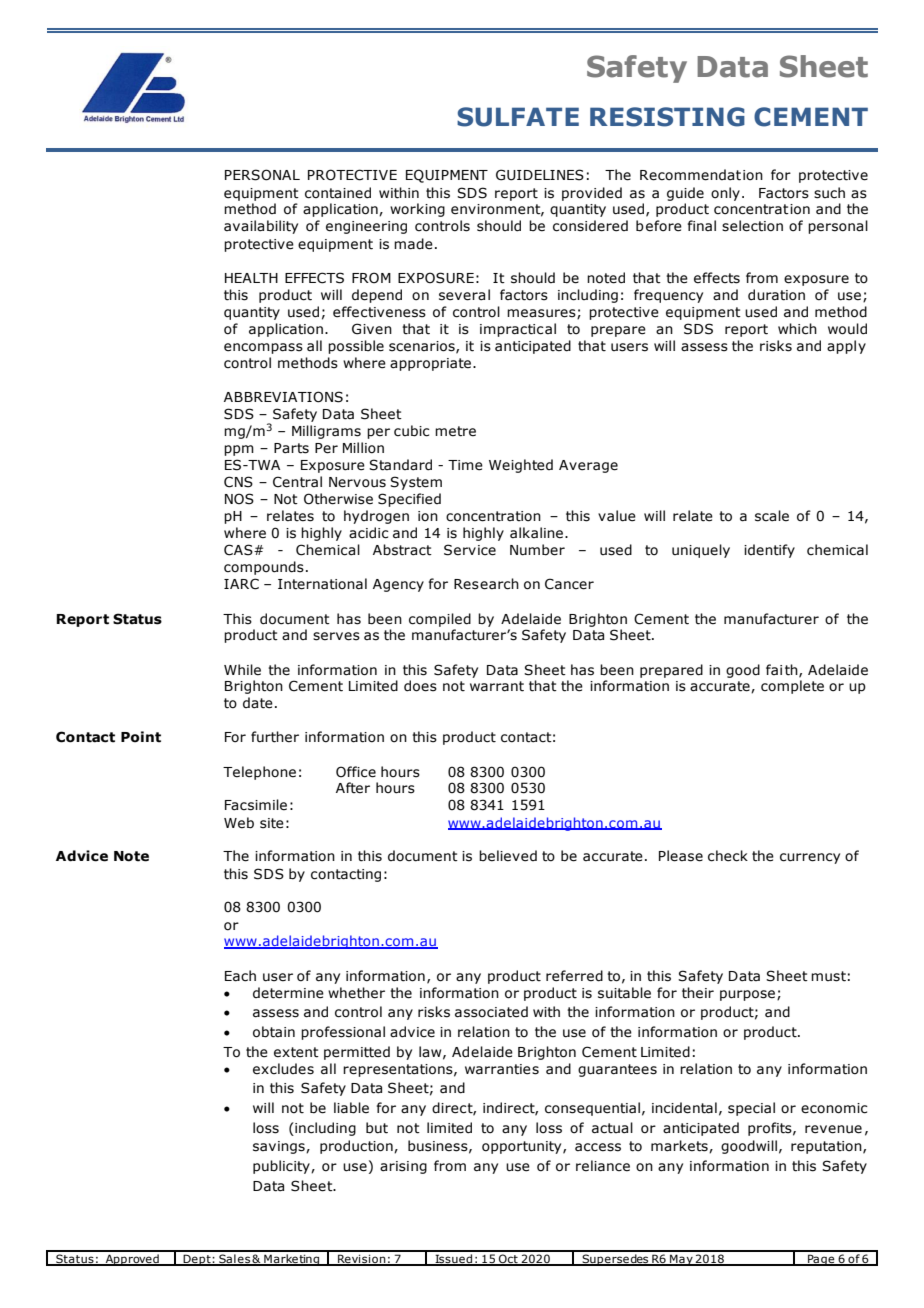 The height and width of the document is (1308, 924). I want to click on complete, so click(792, 687).
